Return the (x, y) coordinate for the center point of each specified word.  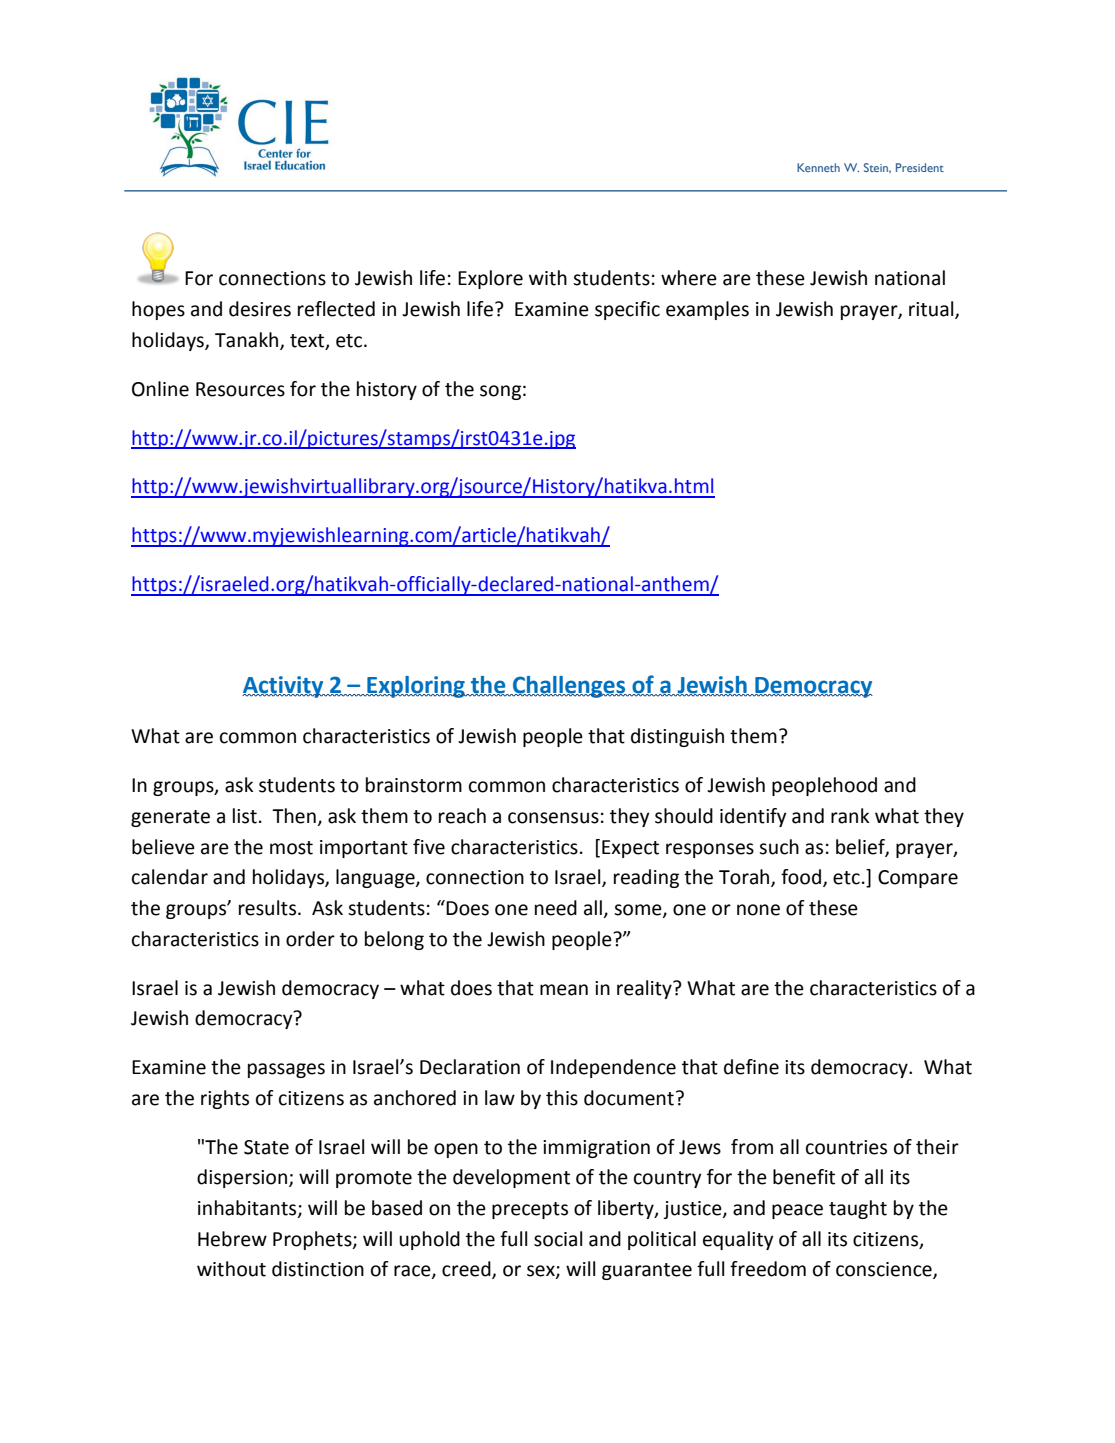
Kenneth (818, 167)
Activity (284, 687)
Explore (490, 279)
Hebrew (232, 1239)
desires (260, 309)
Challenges (569, 687)
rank (850, 816)
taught (858, 1209)
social (558, 1239)
